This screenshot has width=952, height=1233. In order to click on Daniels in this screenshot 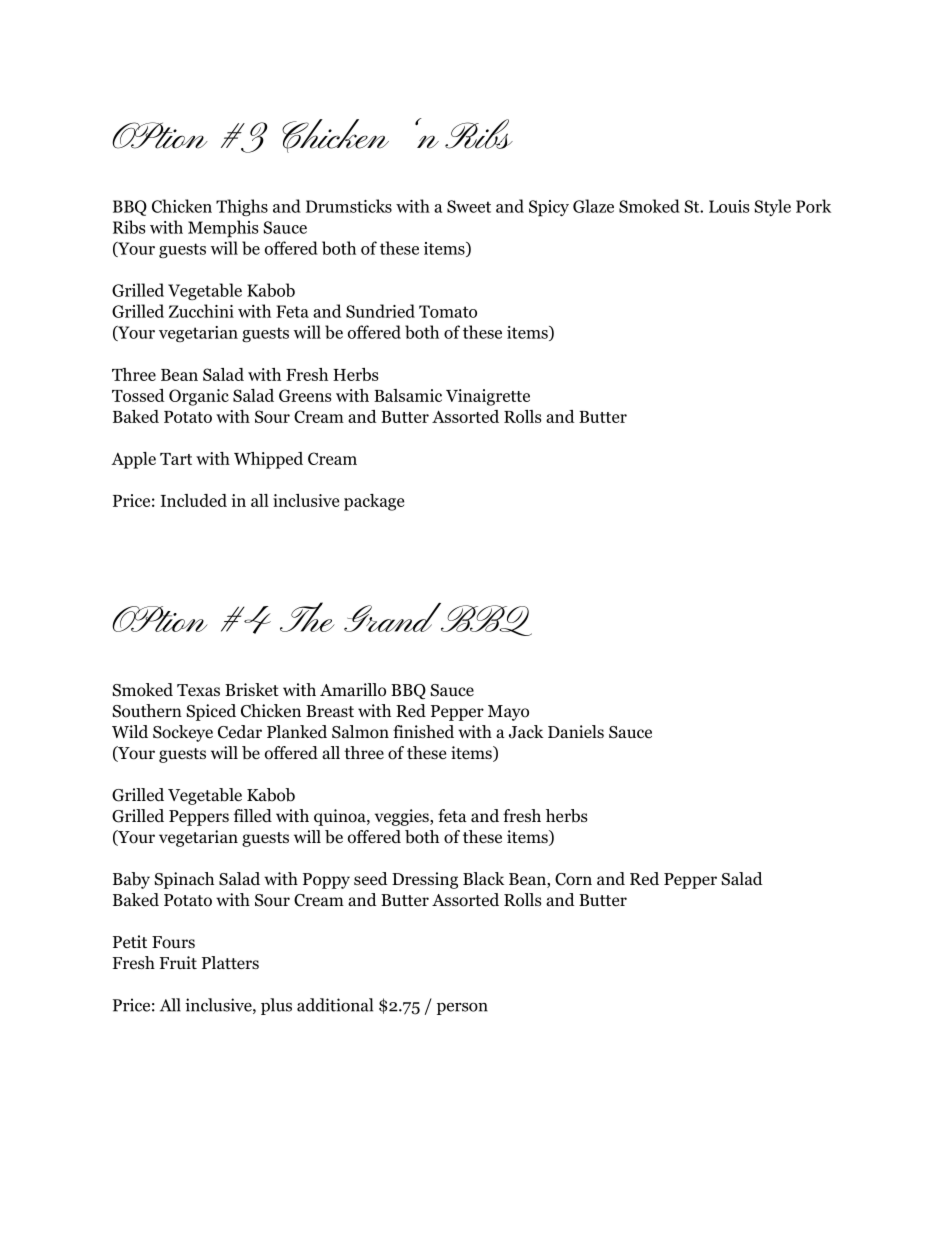, I will do `click(576, 731)`.
